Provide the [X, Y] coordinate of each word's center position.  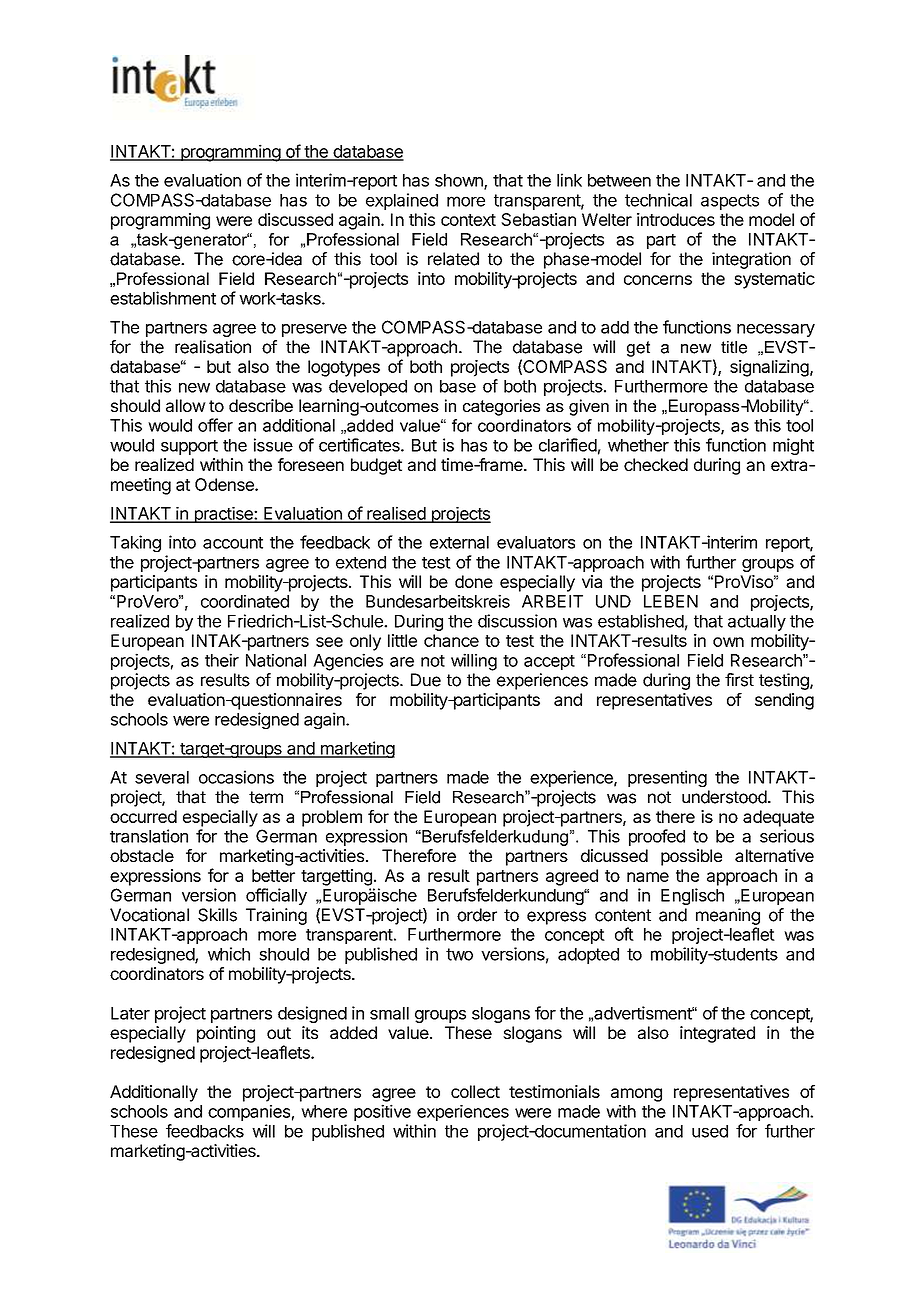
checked [656, 464]
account [233, 543]
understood [724, 797]
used [710, 1131]
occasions [236, 777]
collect [475, 1091]
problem [332, 818]
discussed [295, 219]
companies [249, 1113]
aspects [730, 202]
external [459, 542]
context [468, 220]
